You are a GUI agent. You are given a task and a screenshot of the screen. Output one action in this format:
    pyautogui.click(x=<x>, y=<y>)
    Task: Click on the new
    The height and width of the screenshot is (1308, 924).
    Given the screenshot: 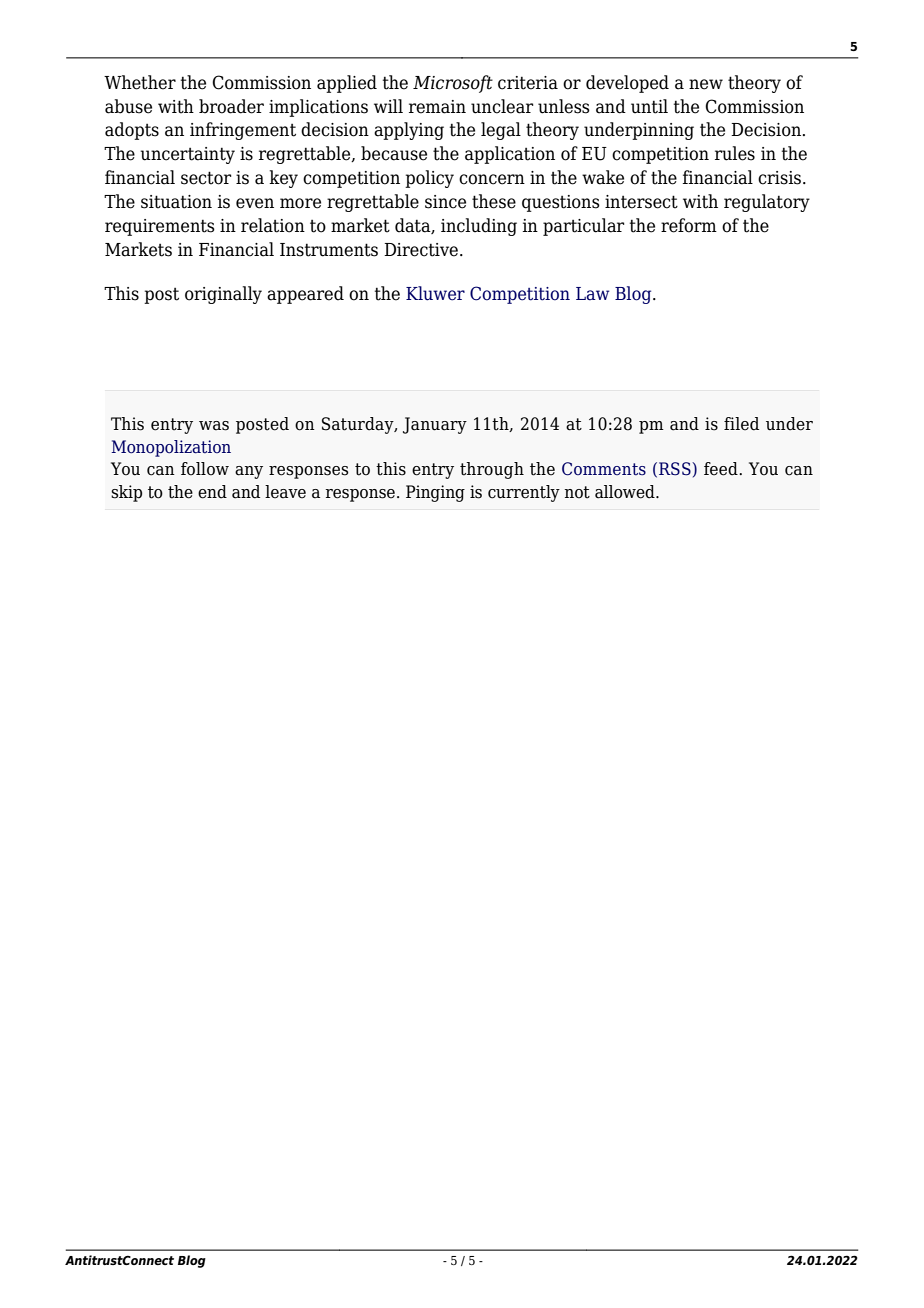 What is the action you would take?
    pyautogui.click(x=706, y=84)
